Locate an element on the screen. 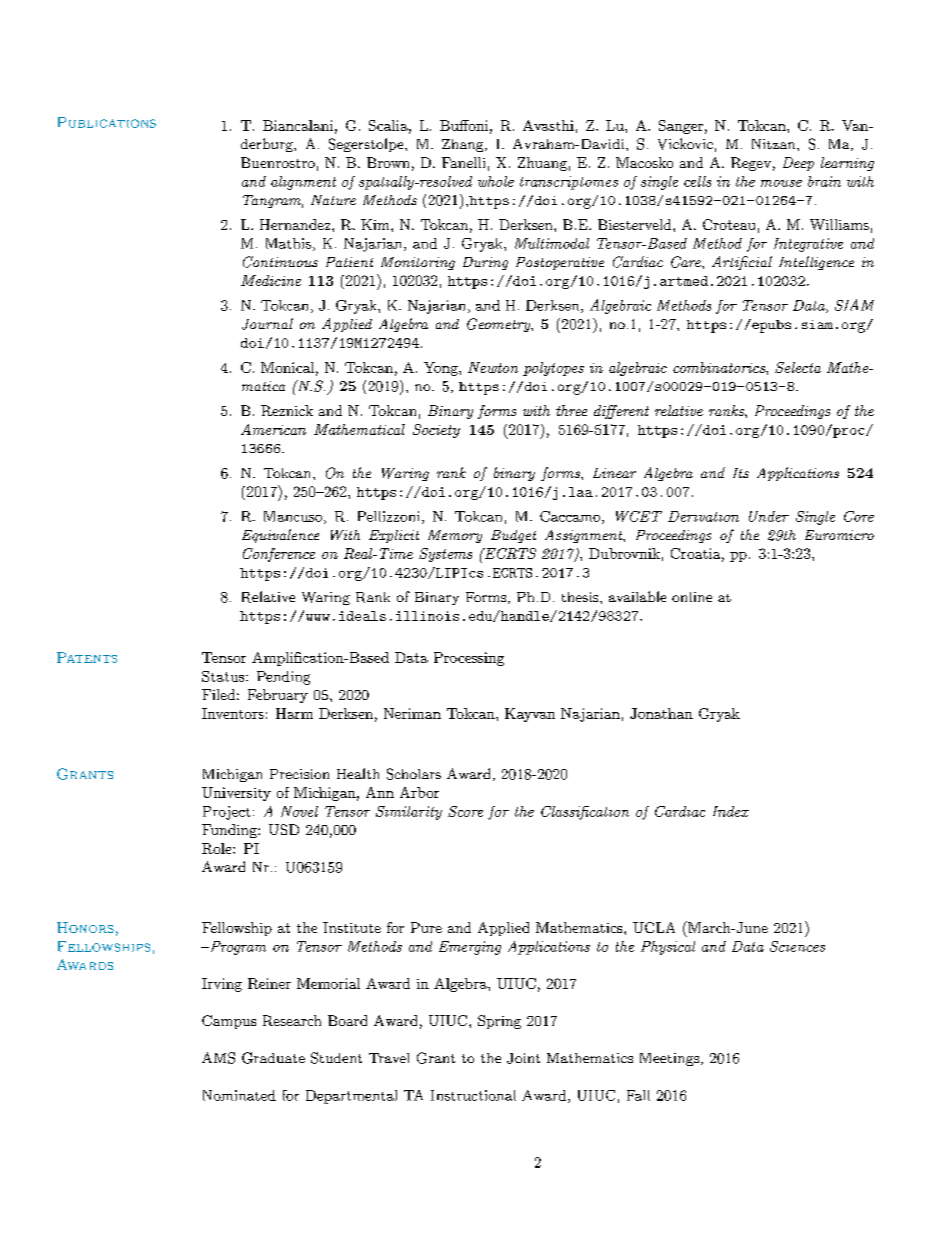  alignment is located at coordinates (303, 183).
